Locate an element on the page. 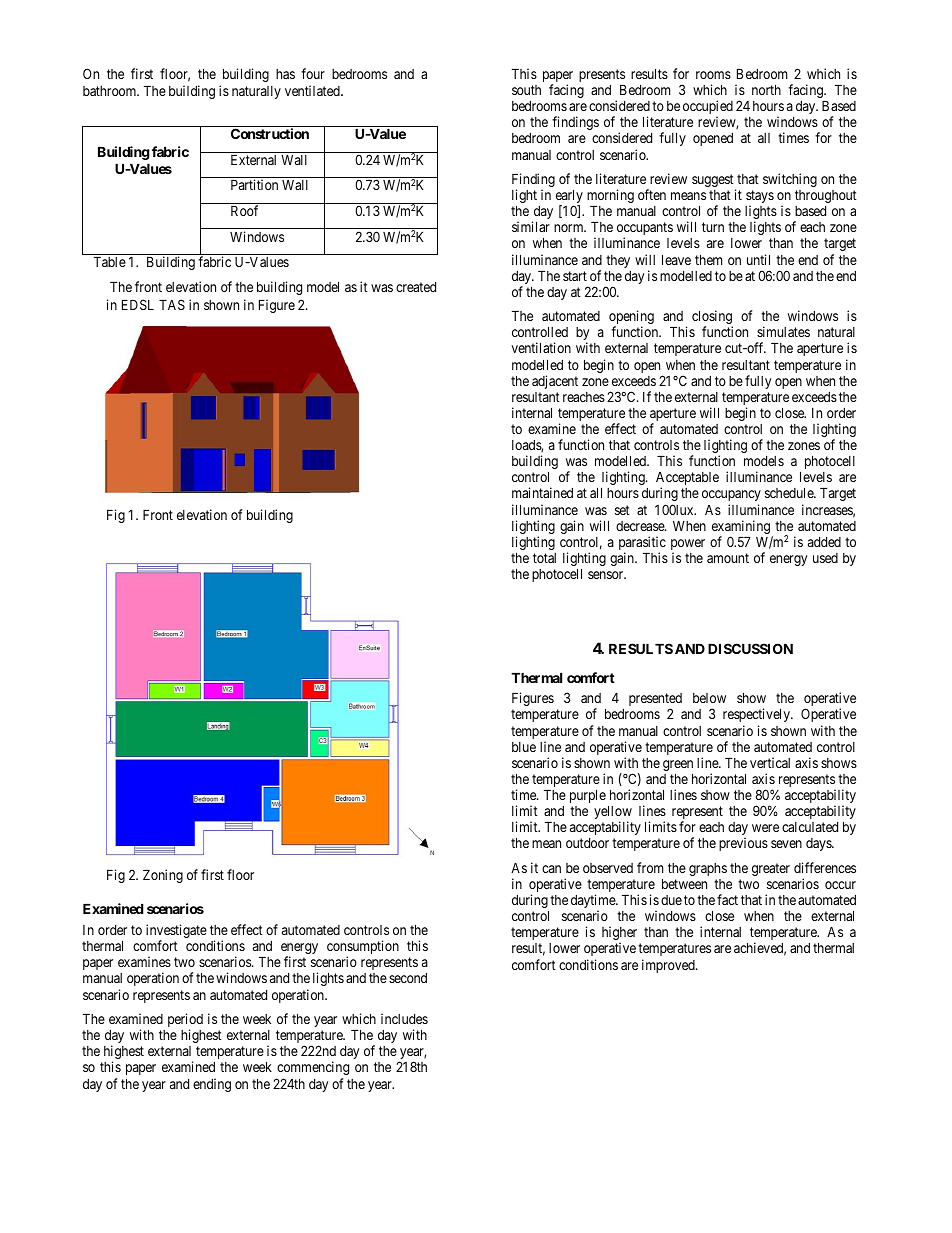  south is located at coordinates (526, 90).
